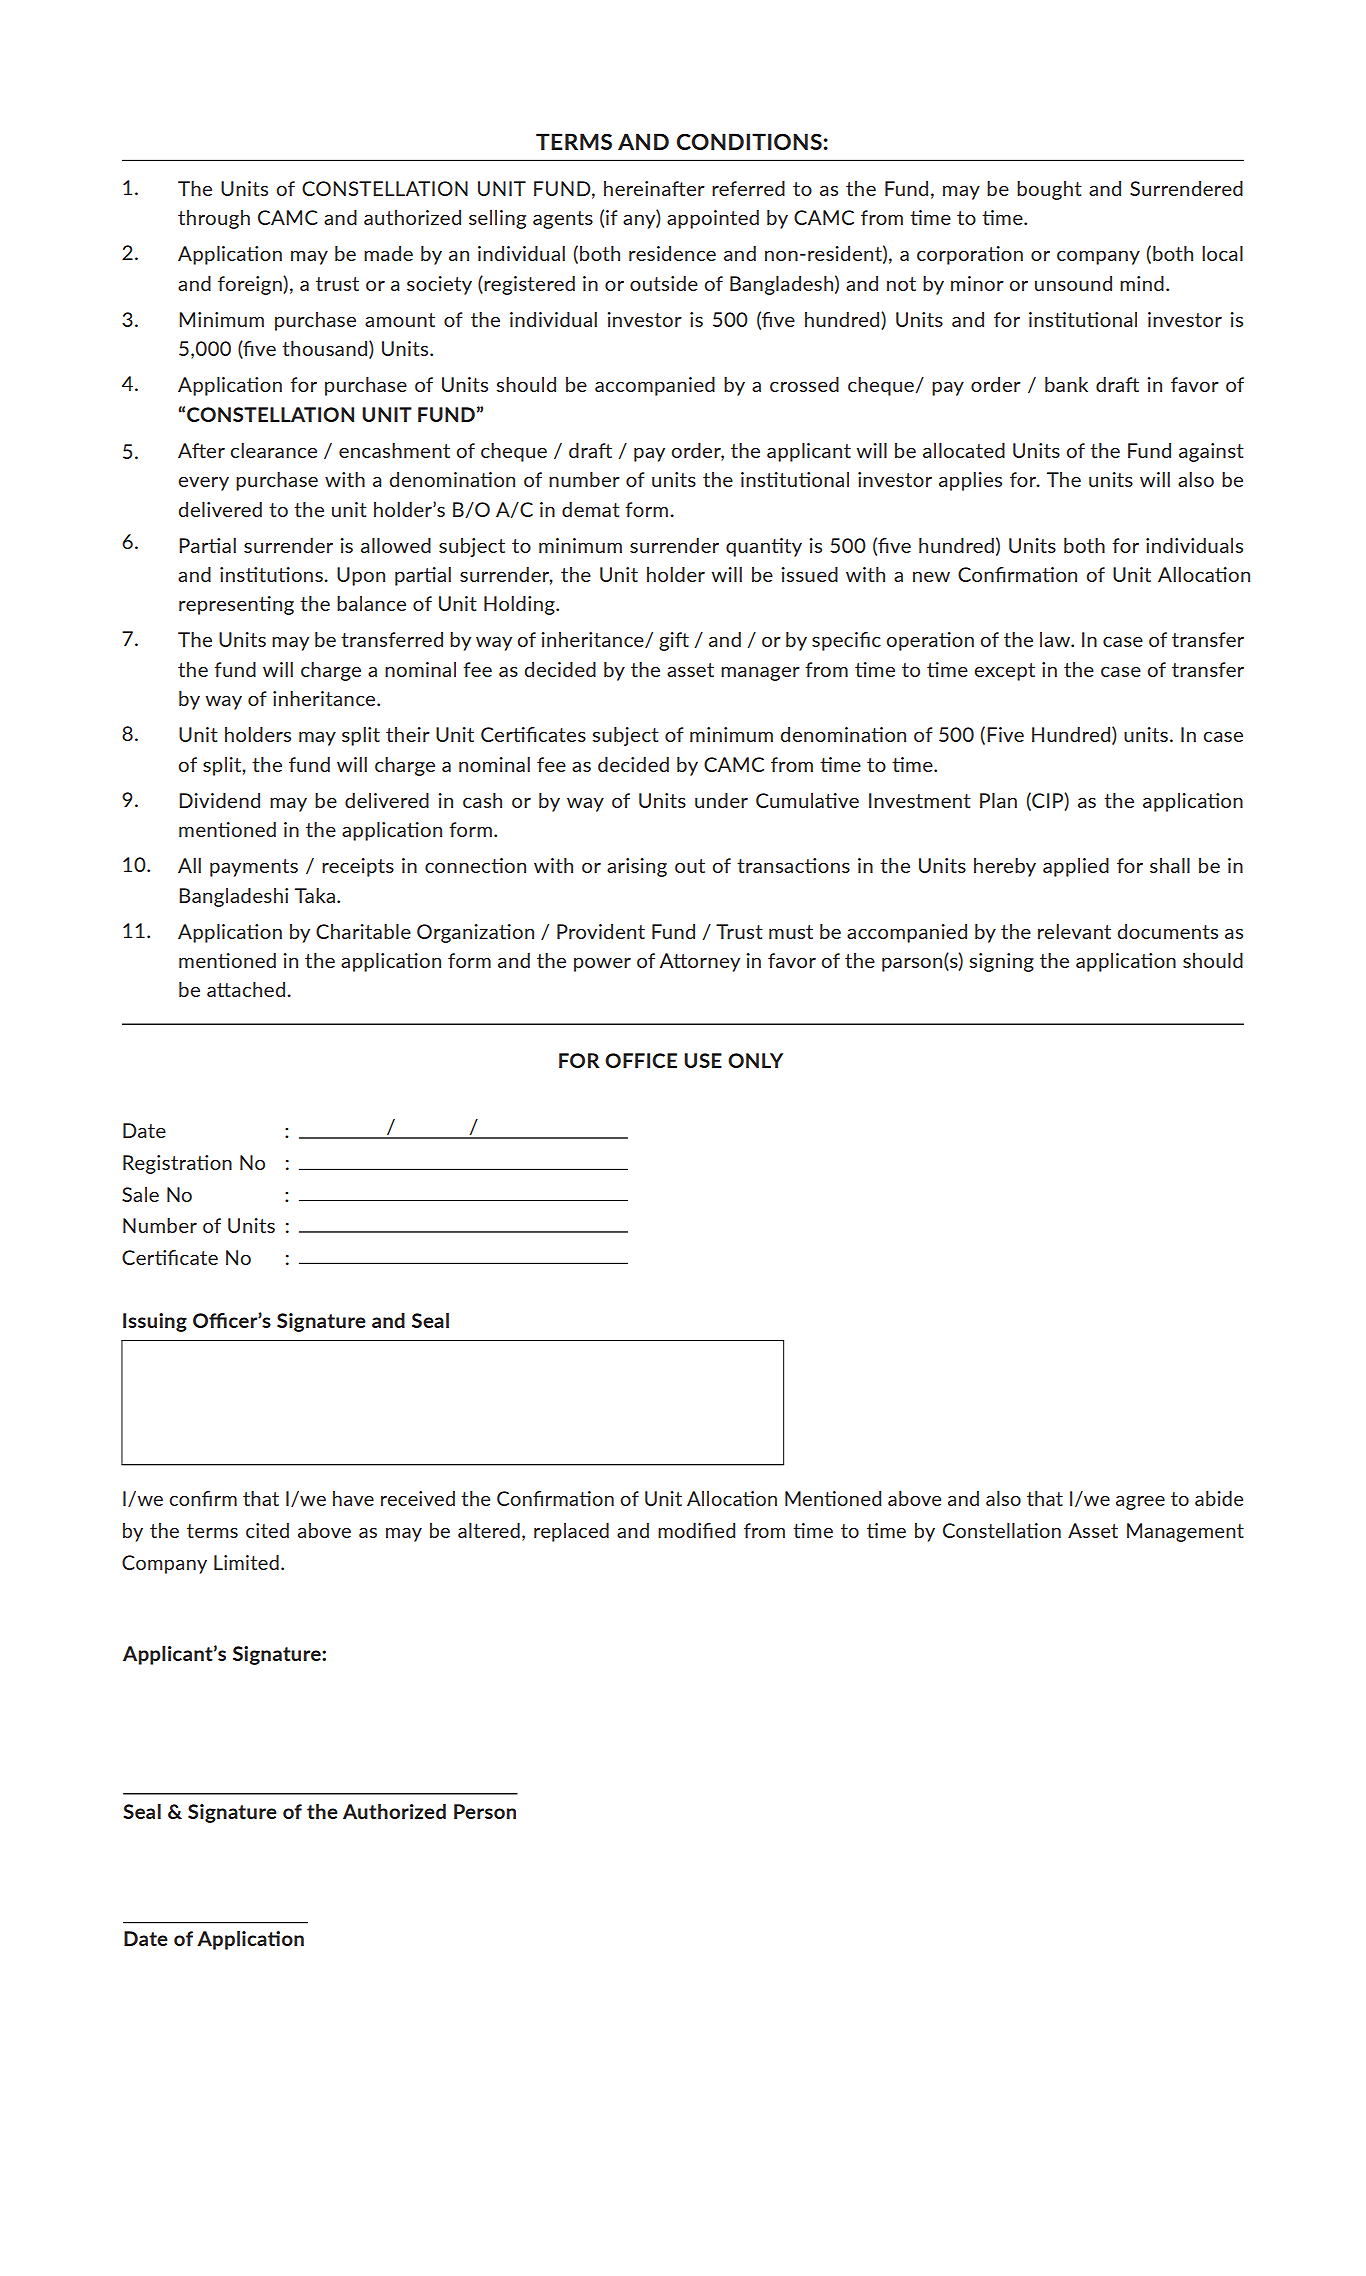  What do you see at coordinates (713, 219) in the screenshot?
I see `appointed` at bounding box center [713, 219].
